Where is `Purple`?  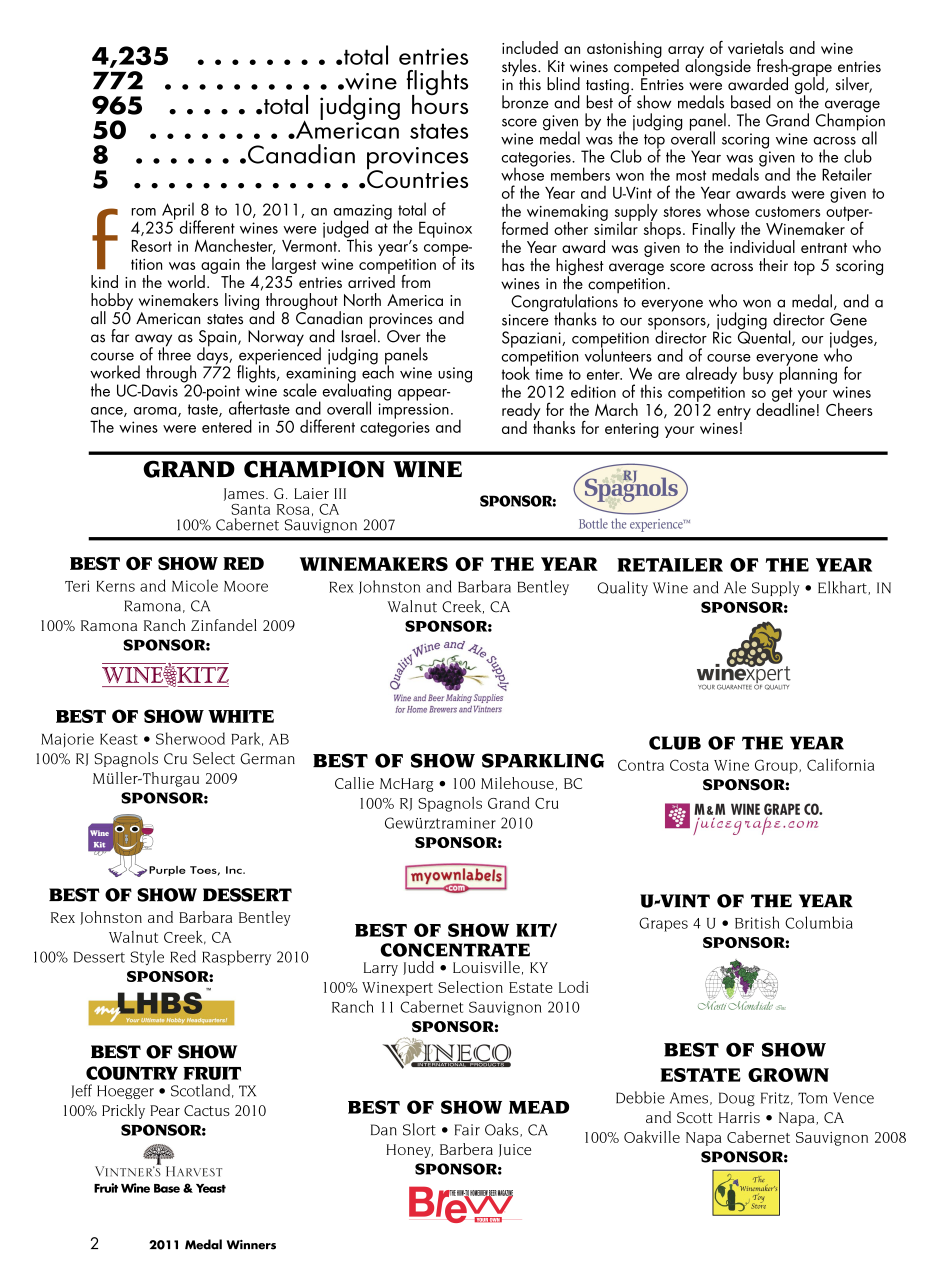
Purple is located at coordinates (167, 871).
